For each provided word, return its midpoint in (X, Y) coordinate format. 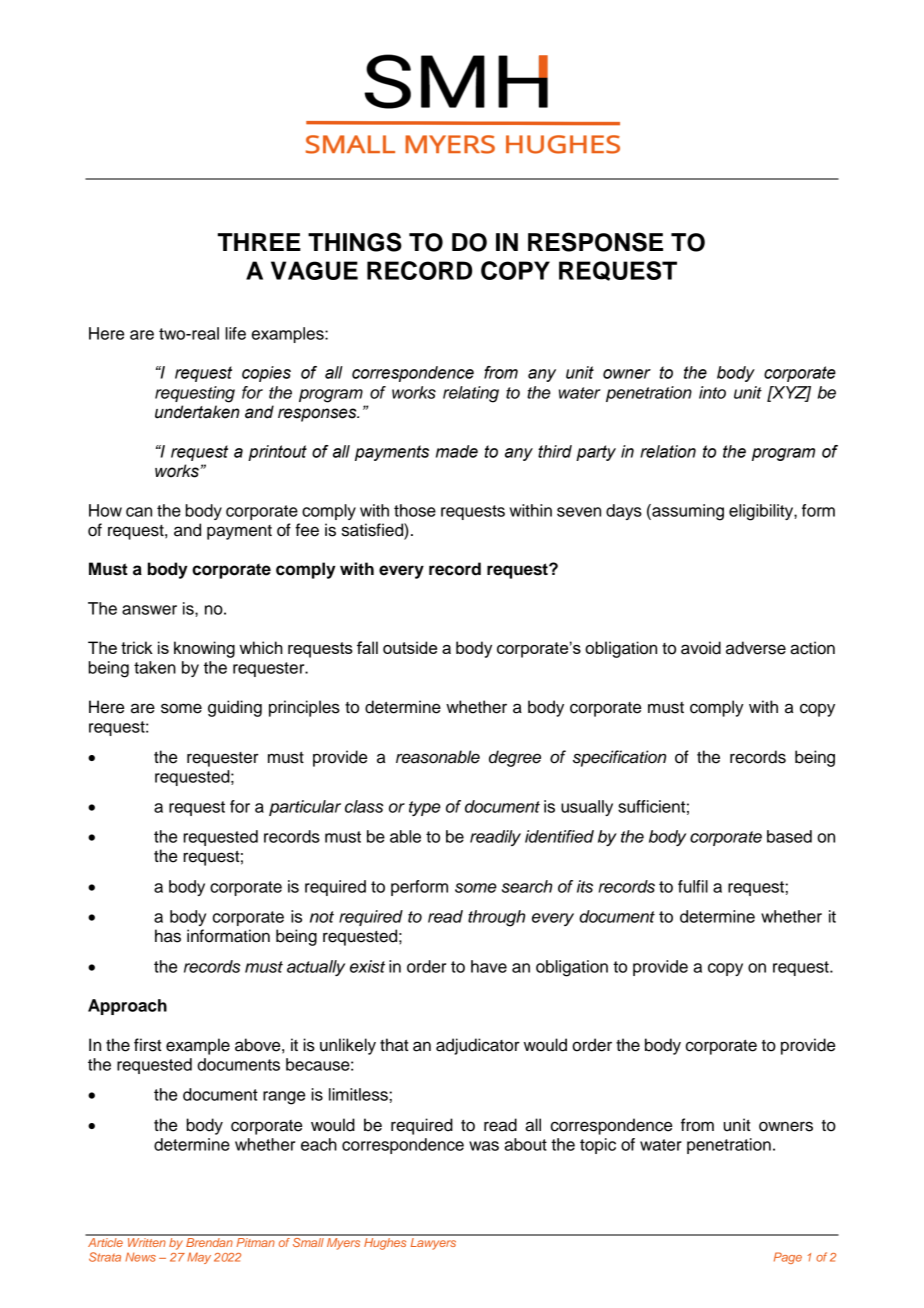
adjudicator (478, 1046)
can (139, 512)
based (789, 836)
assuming (687, 512)
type (425, 808)
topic (598, 1146)
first (148, 1045)
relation (668, 451)
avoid (701, 648)
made (457, 451)
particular (305, 808)
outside (410, 647)
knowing (204, 649)
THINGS (355, 242)
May (199, 1258)
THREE (259, 242)
